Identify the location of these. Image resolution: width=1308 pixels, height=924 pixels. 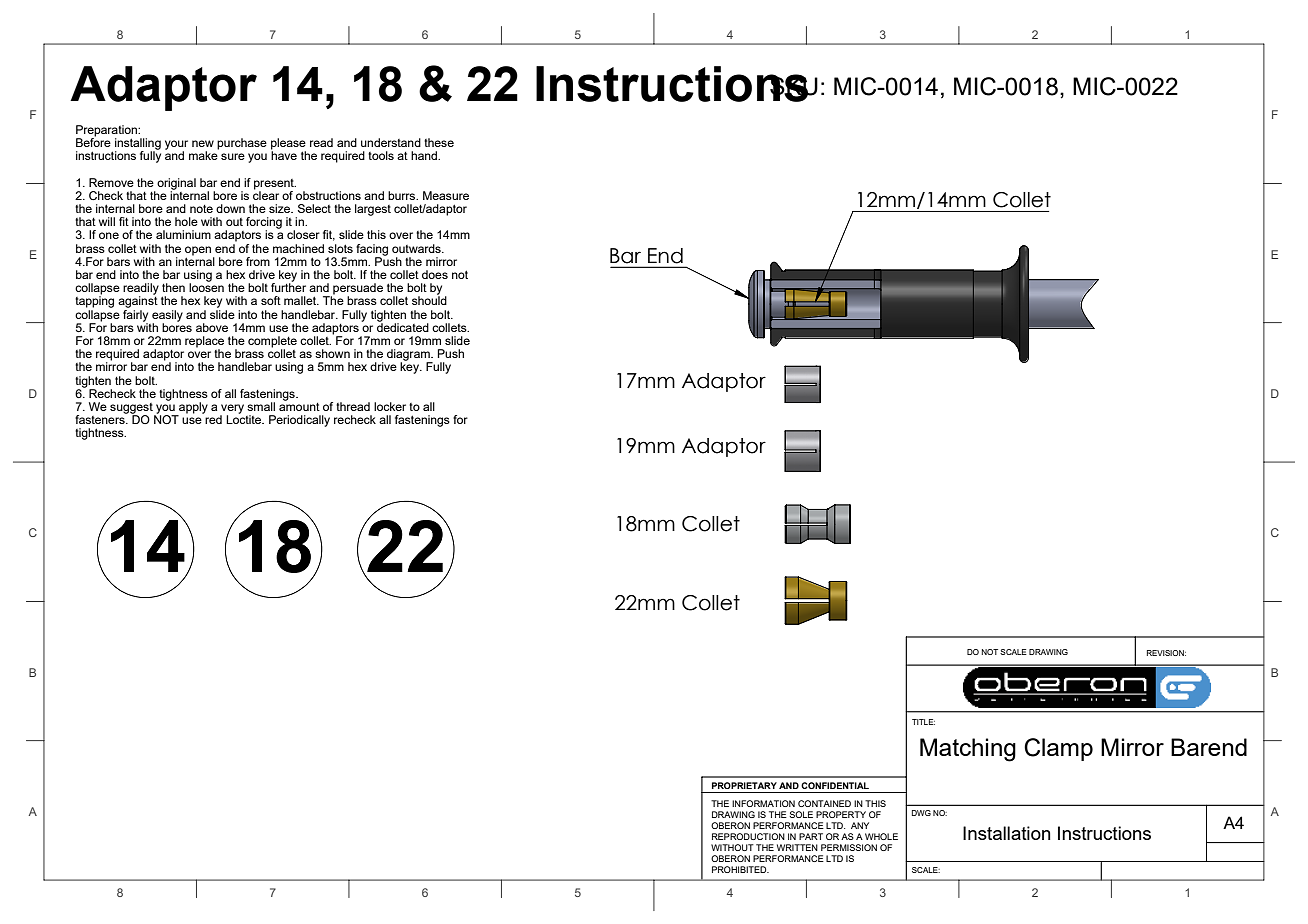
(439, 142).
